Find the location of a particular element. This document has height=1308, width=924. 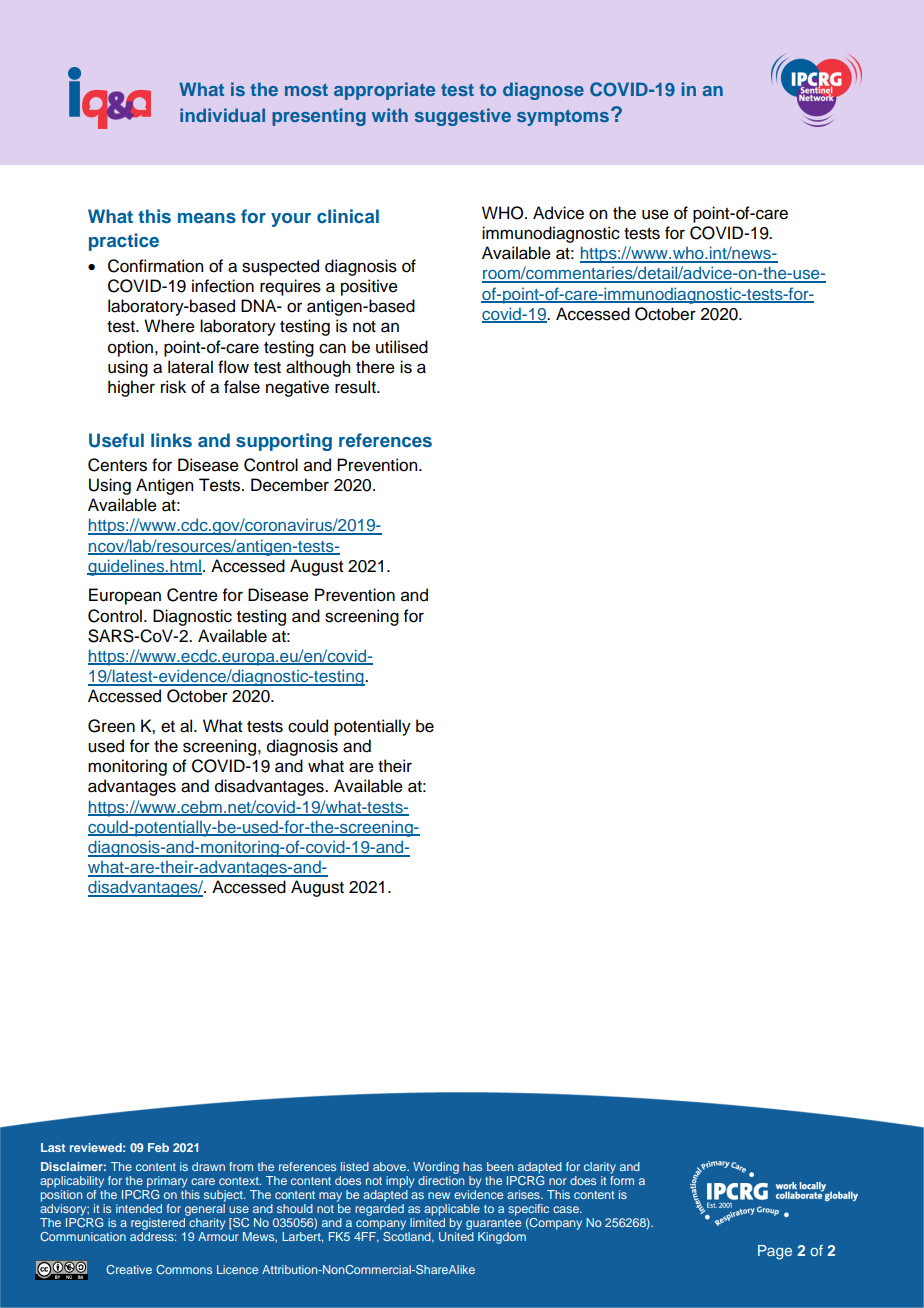

diagnose is located at coordinates (543, 91).
